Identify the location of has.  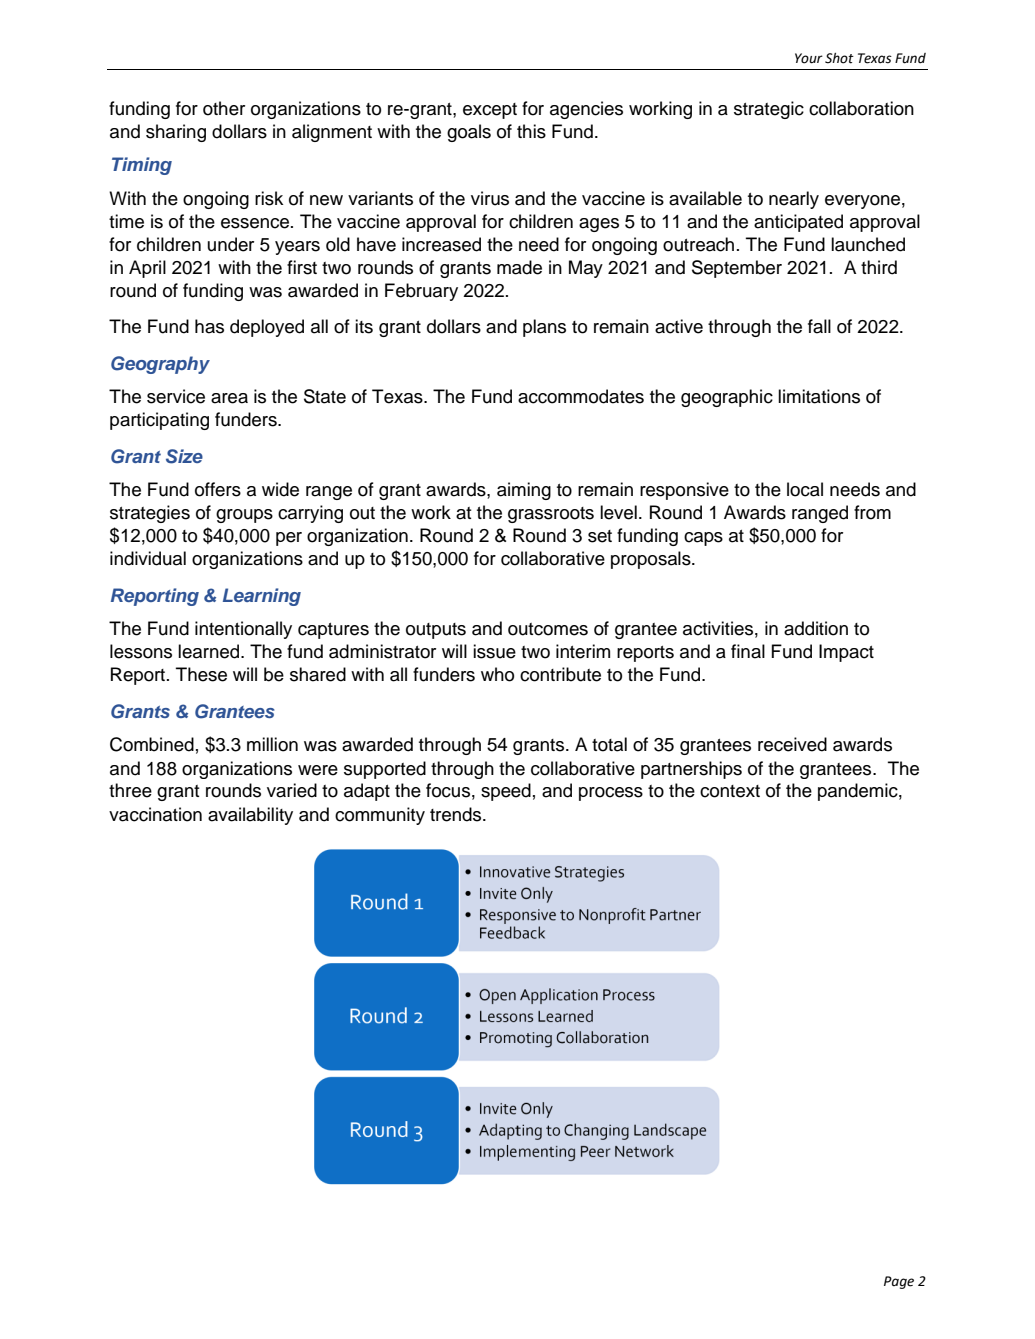
(209, 326).
